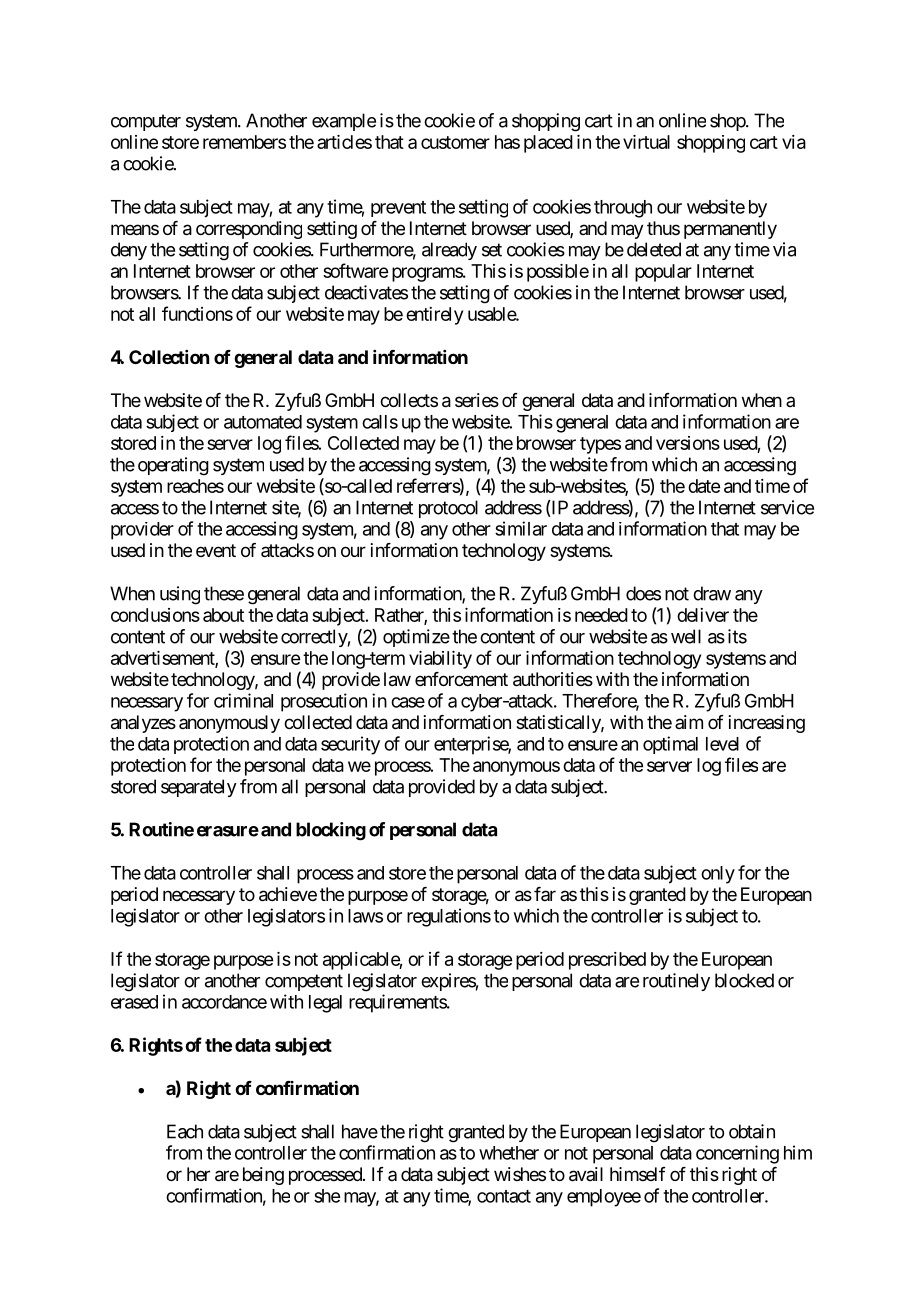  I want to click on far, so click(545, 894).
